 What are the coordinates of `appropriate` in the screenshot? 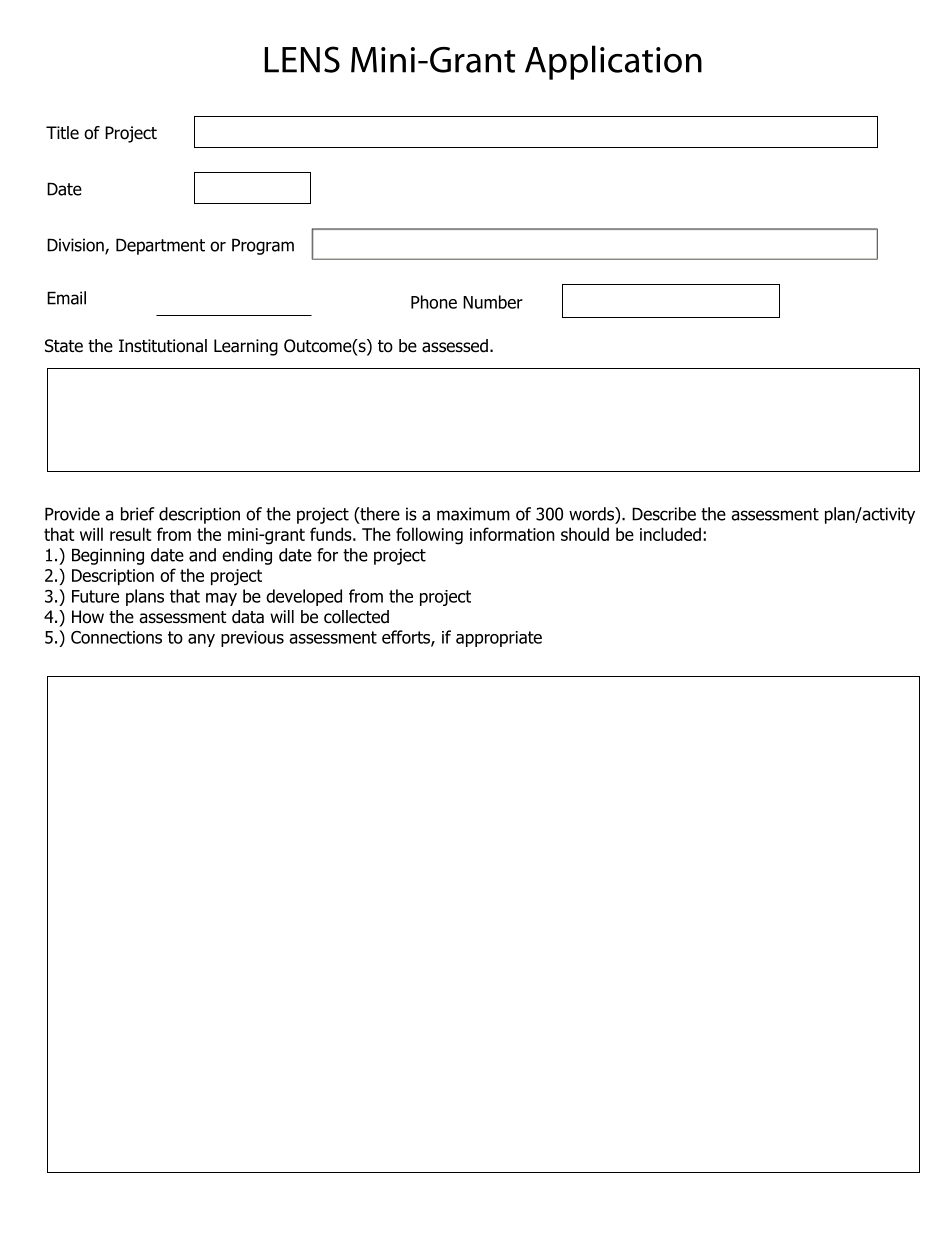 It's located at (499, 639).
